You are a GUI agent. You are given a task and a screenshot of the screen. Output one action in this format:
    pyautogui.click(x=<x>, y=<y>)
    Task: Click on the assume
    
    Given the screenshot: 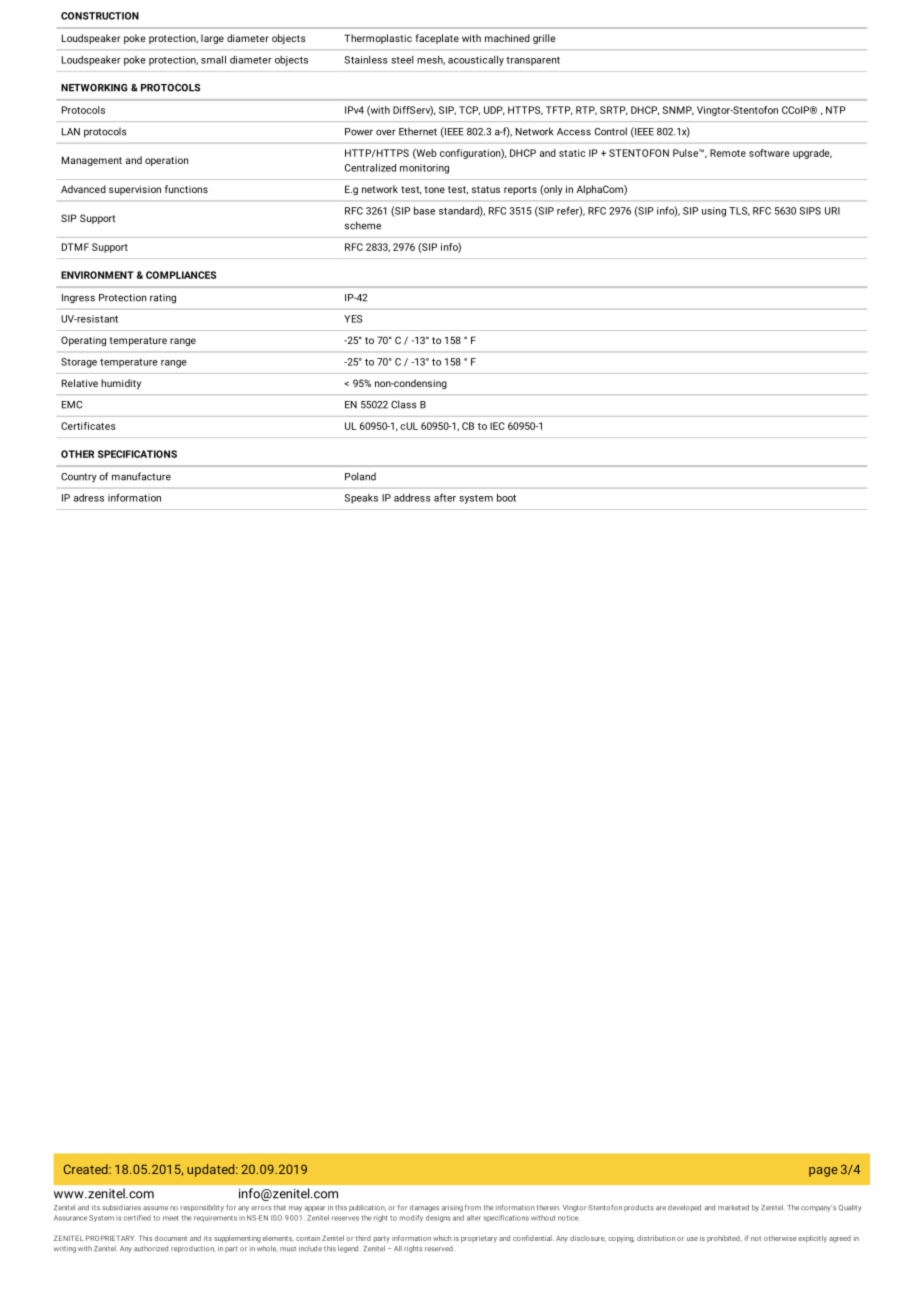 What is the action you would take?
    pyautogui.click(x=155, y=1208)
